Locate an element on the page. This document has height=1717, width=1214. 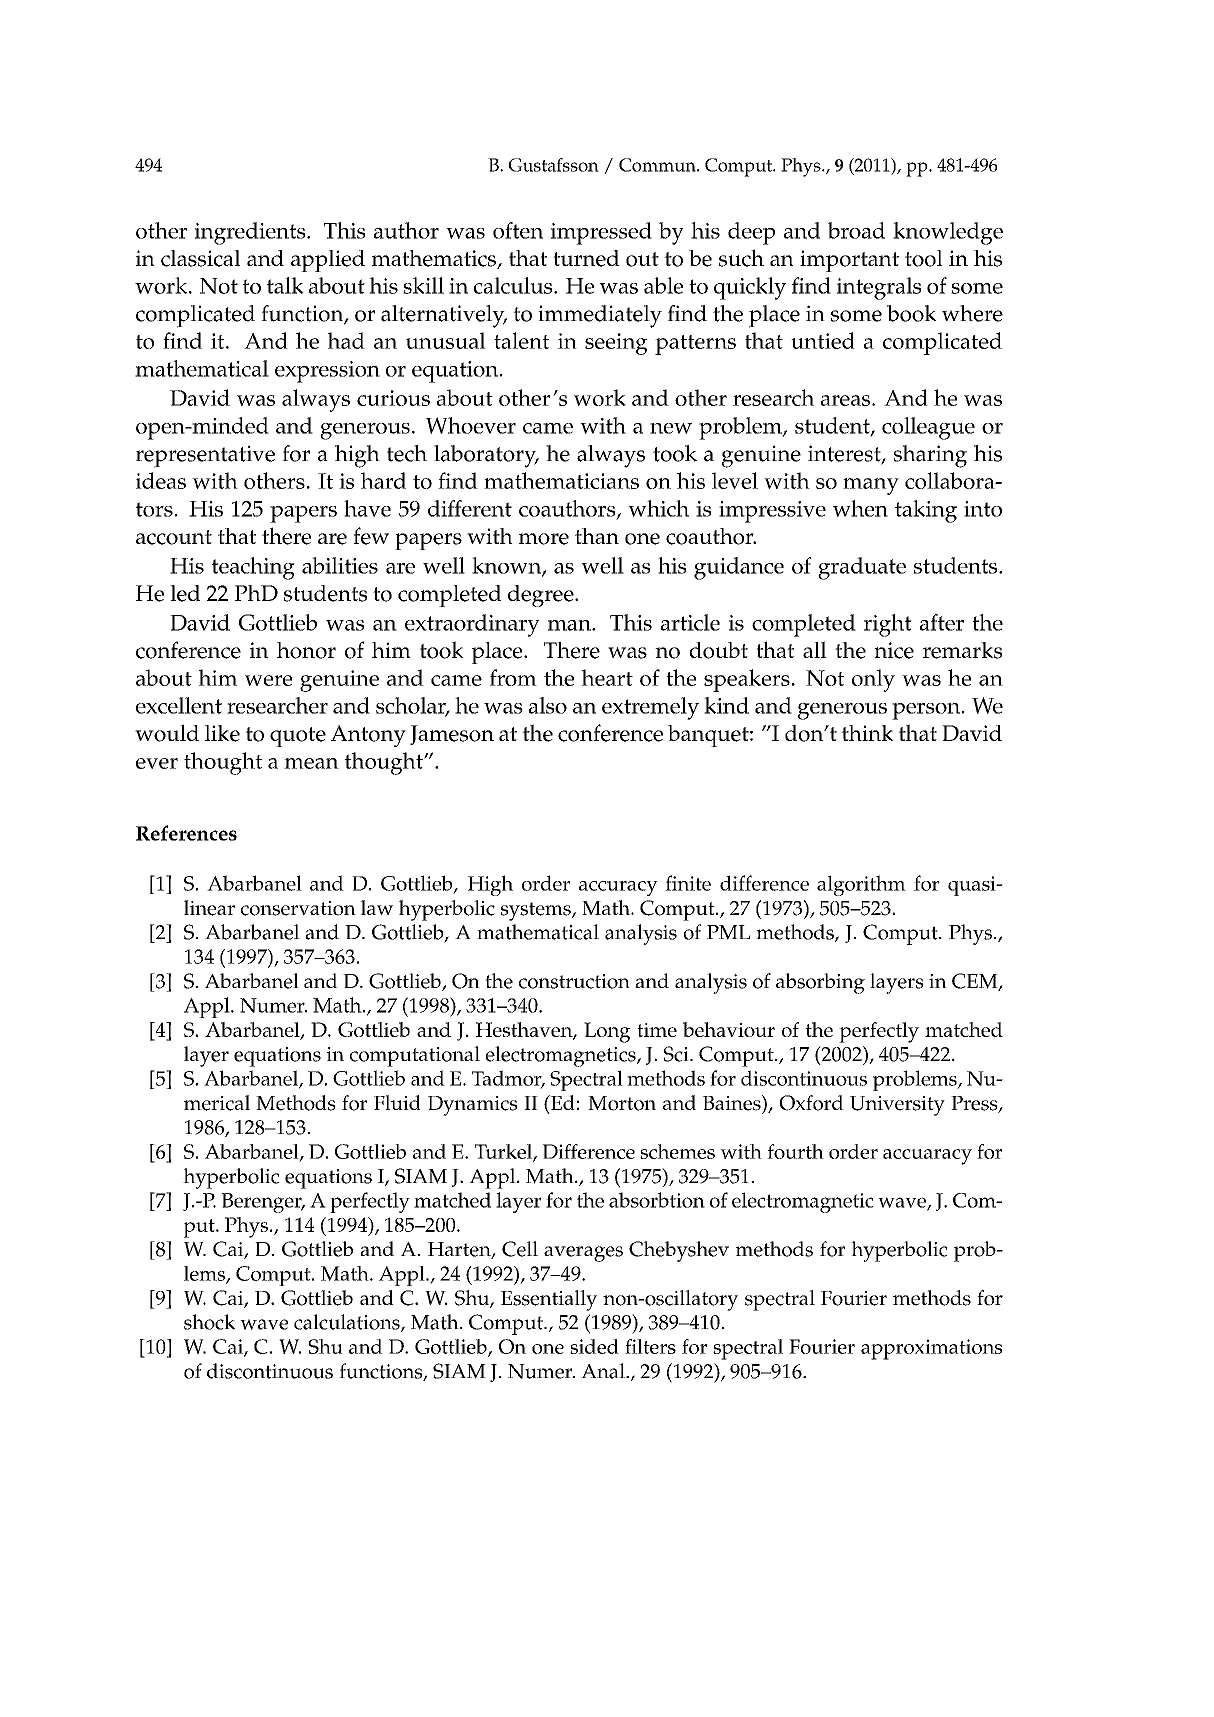
University is located at coordinates (897, 1106).
